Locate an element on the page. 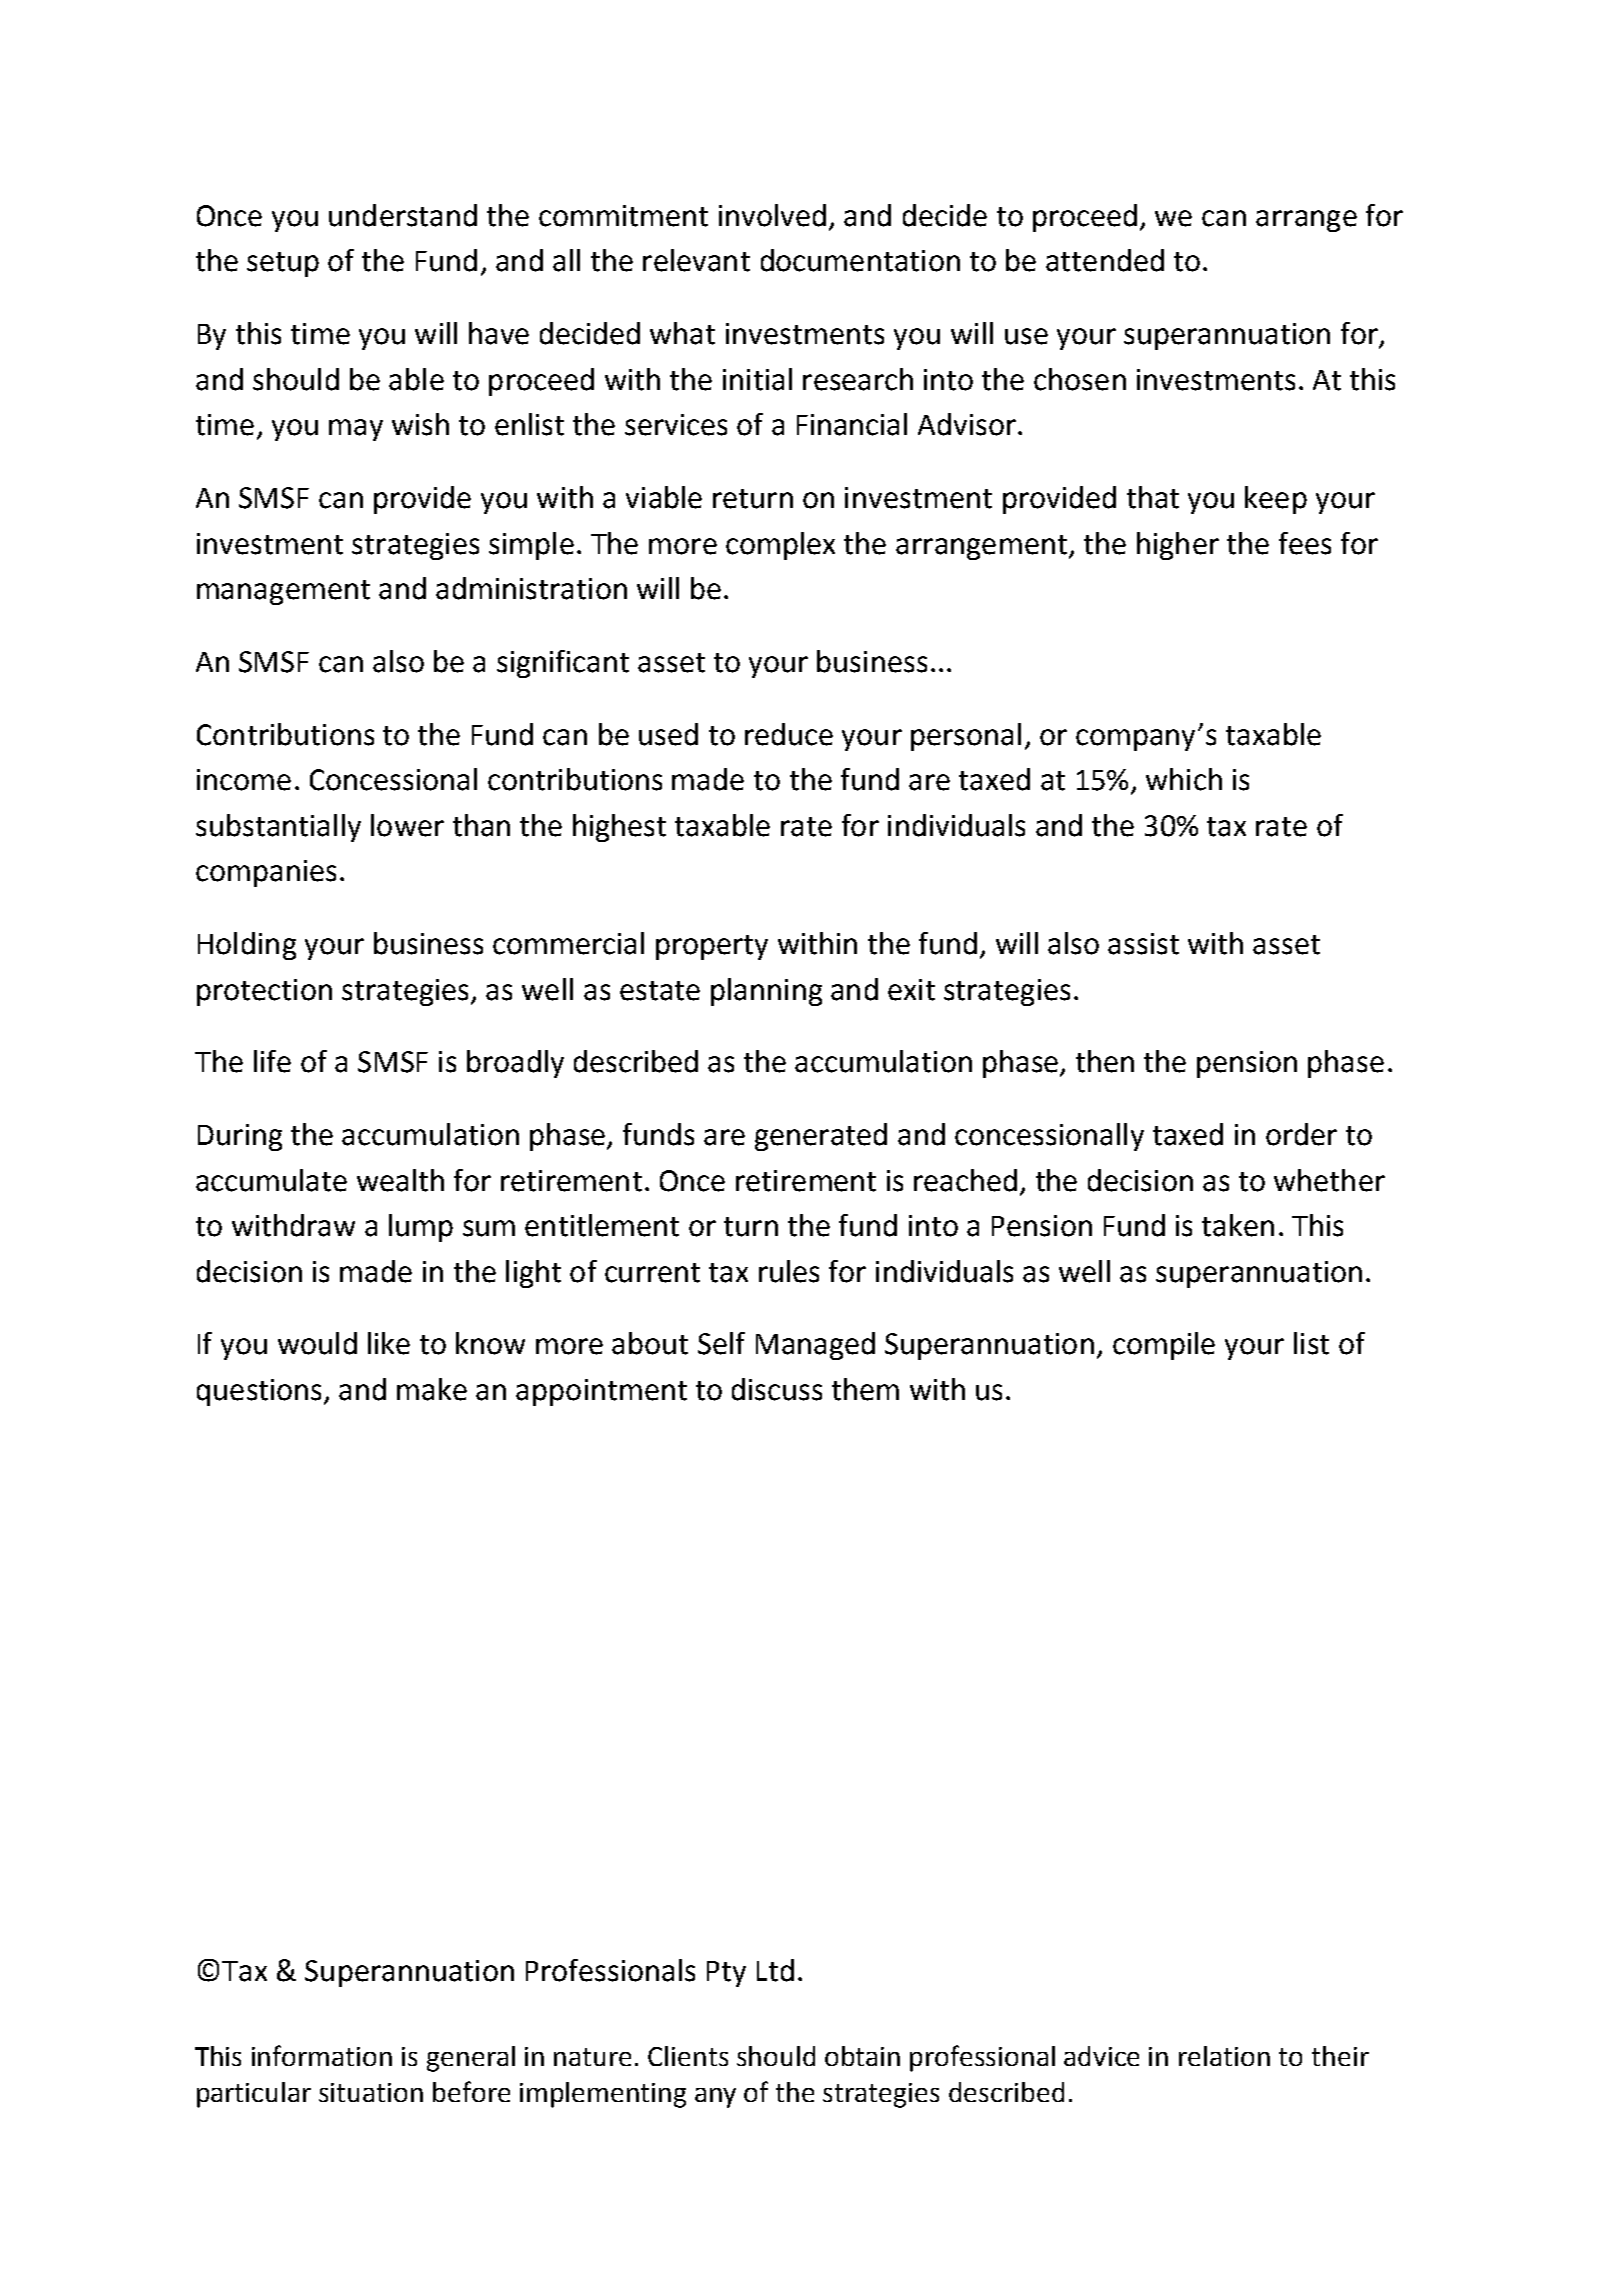 The image size is (1612, 2279). wealth is located at coordinates (400, 1180).
